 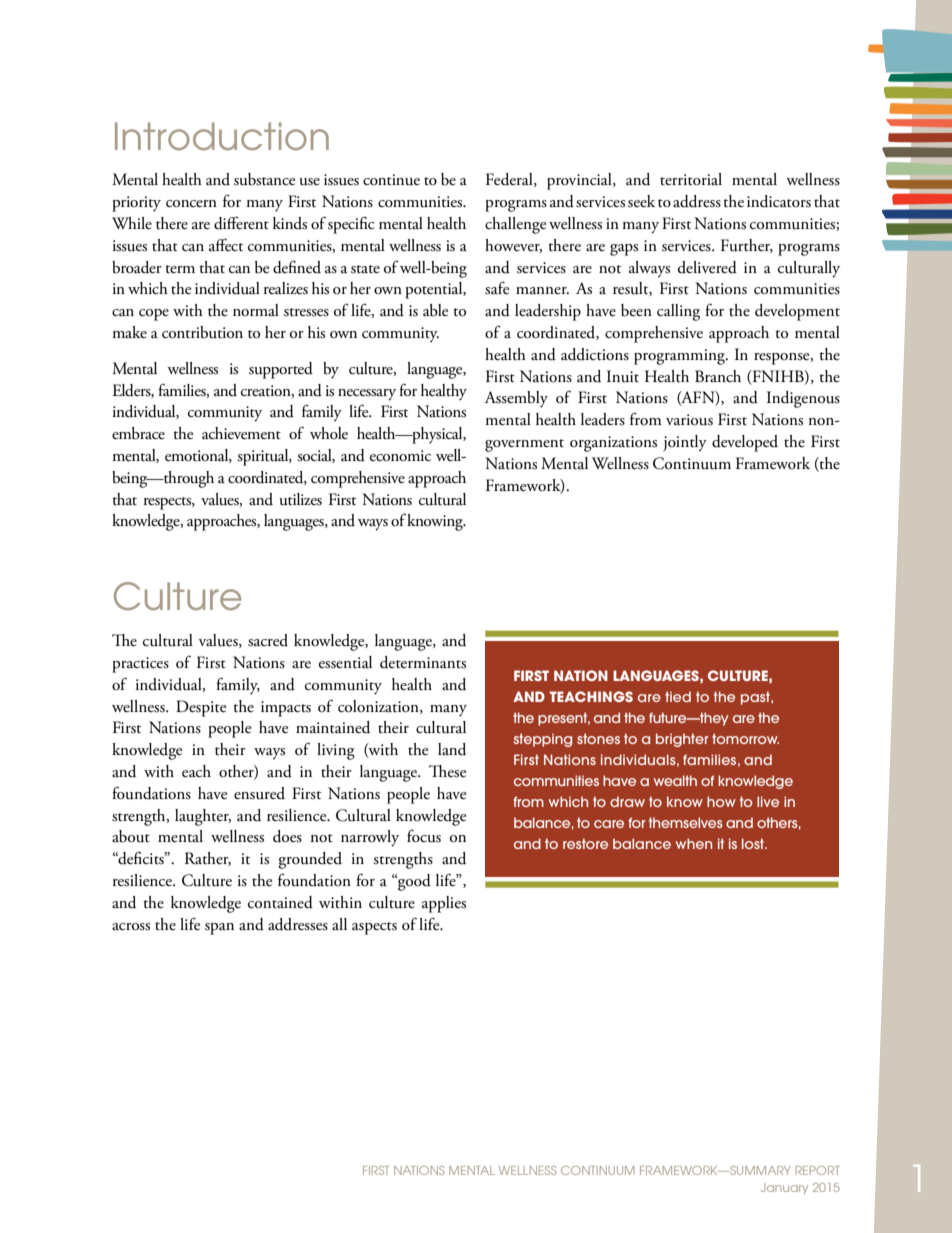 I want to click on continue, so click(x=391, y=180).
